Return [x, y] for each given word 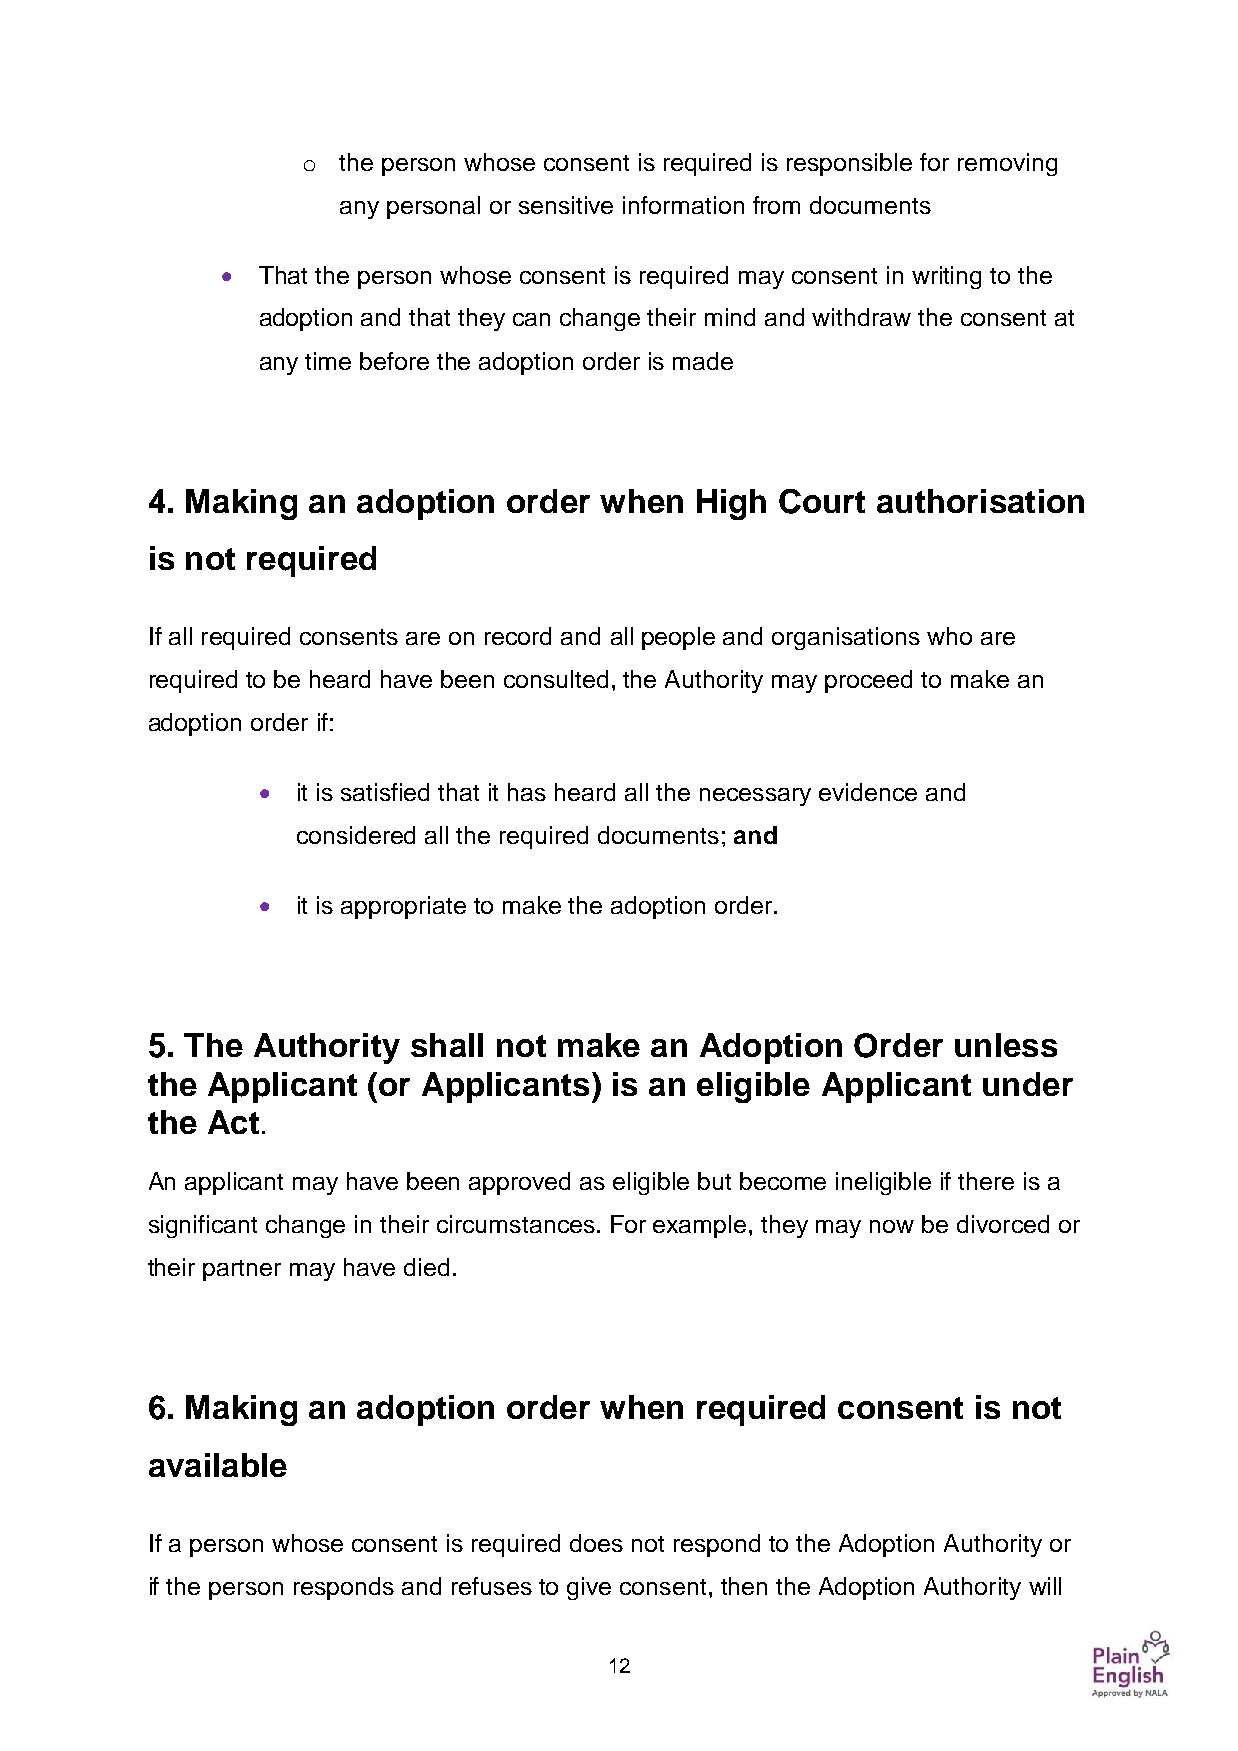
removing [1007, 164]
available [218, 1465]
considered [356, 835]
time [328, 361]
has [527, 792]
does [596, 1543]
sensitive [566, 205]
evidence [868, 792]
